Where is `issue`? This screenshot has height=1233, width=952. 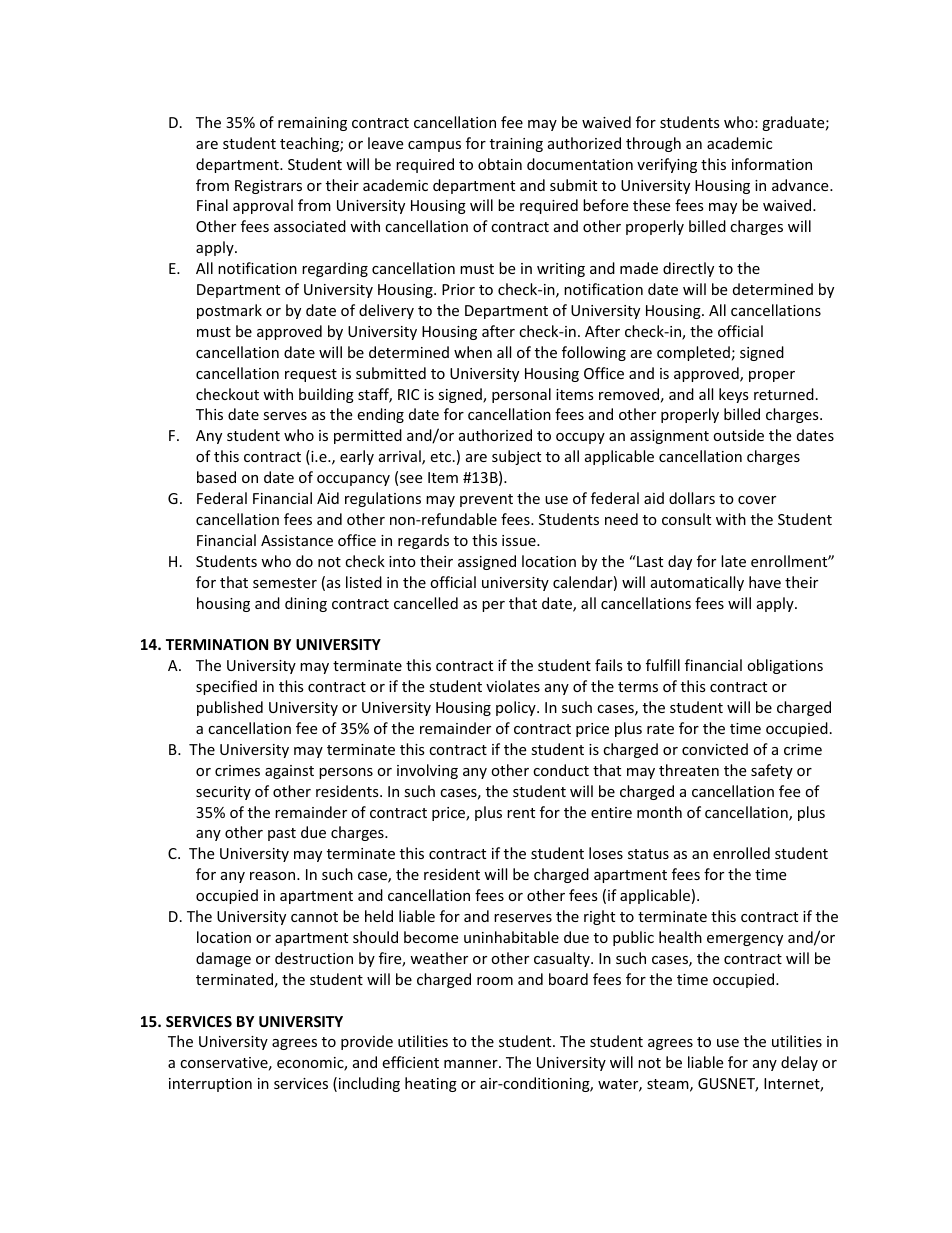
issue is located at coordinates (520, 540).
